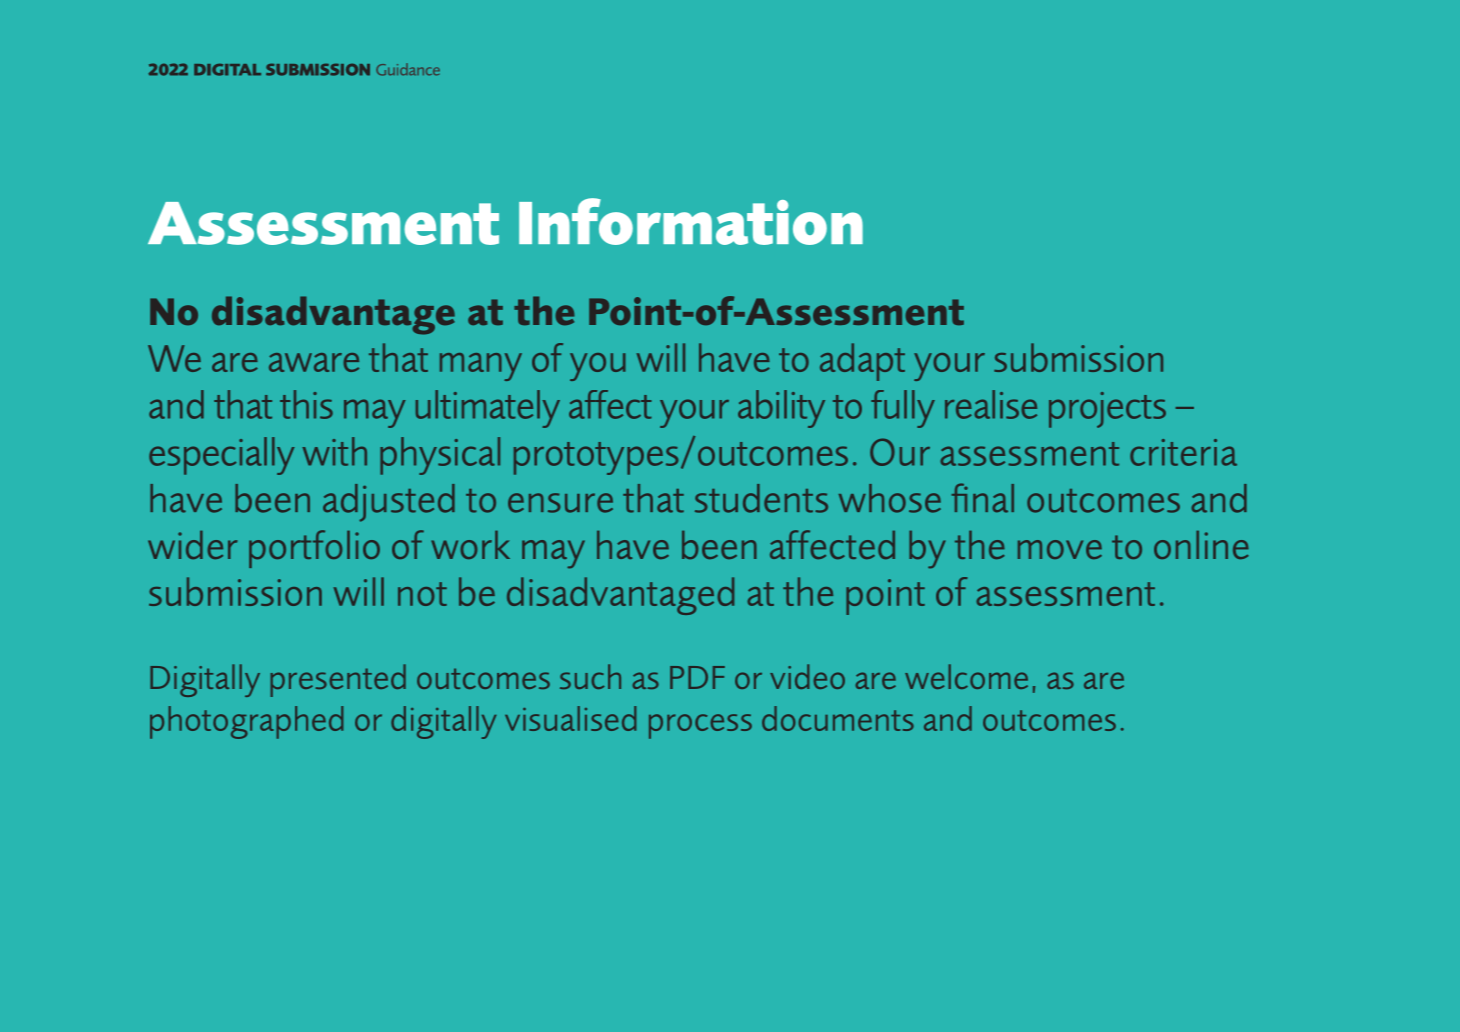  What do you see at coordinates (306, 404) in the image?
I see `this` at bounding box center [306, 404].
